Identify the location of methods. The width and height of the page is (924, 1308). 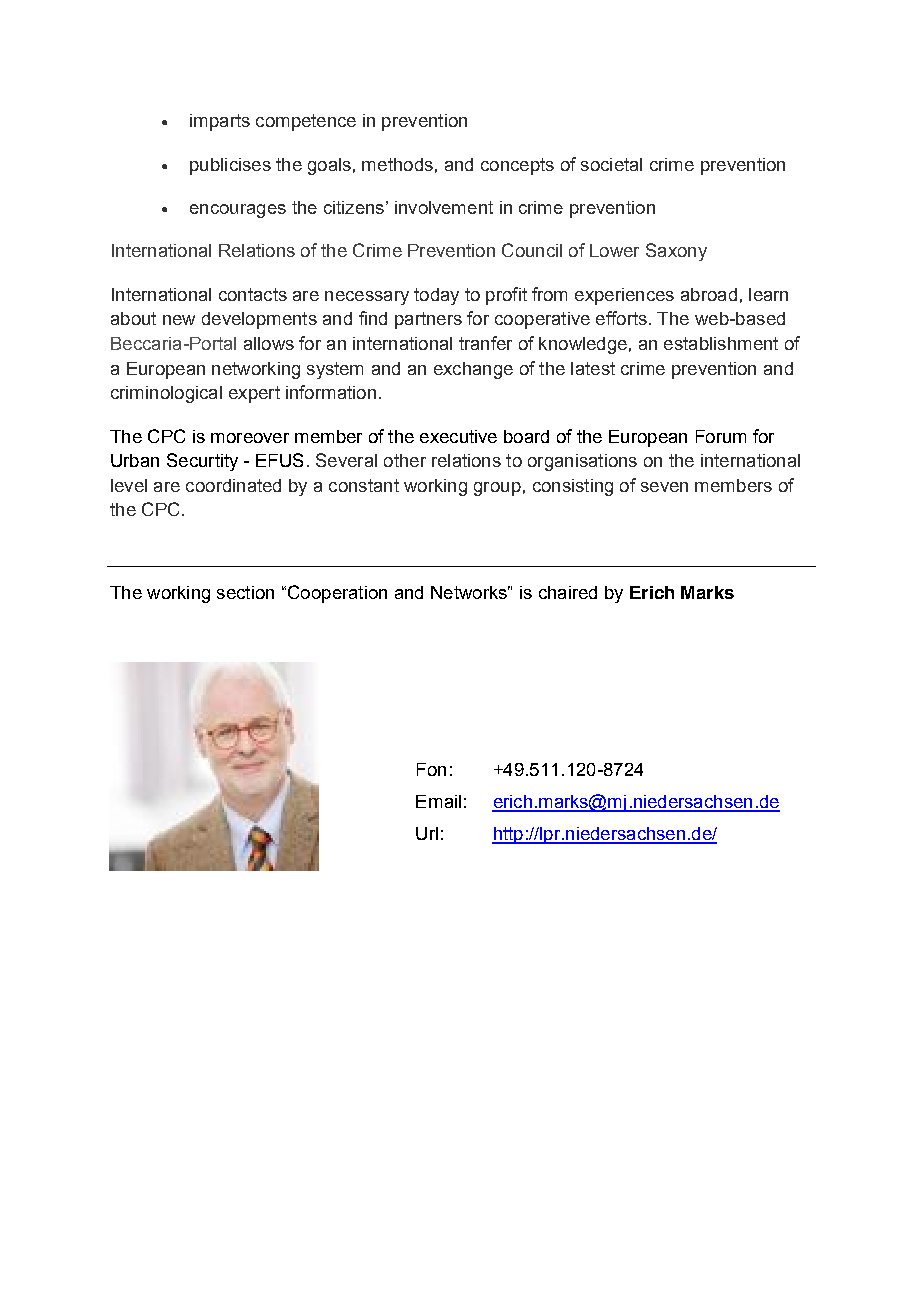
(397, 164).
